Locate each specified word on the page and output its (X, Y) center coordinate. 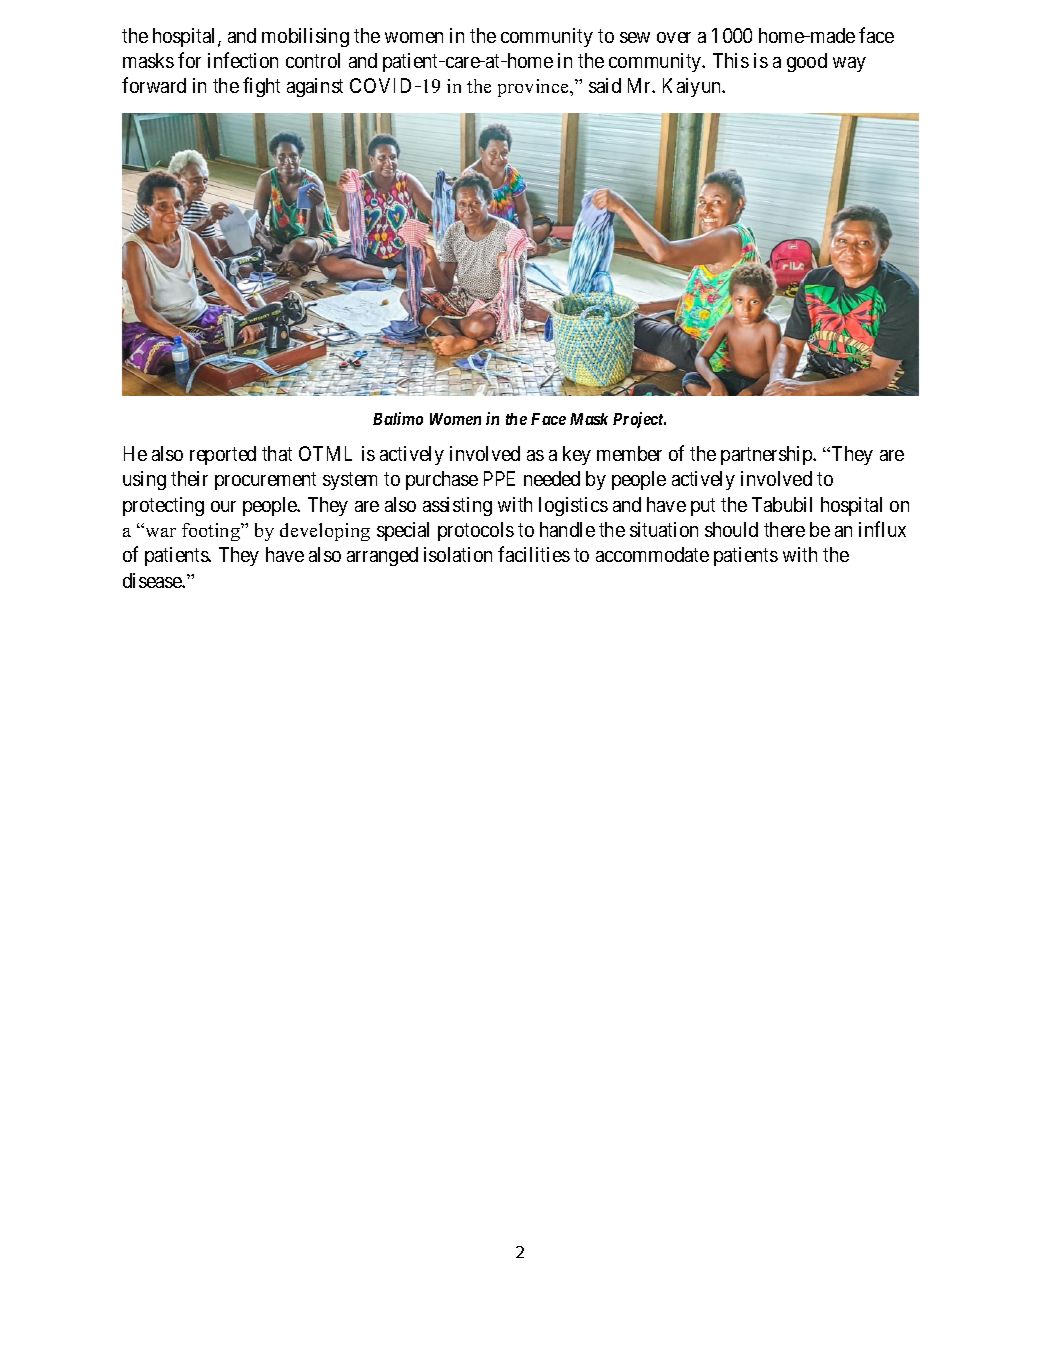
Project (639, 420)
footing (212, 532)
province (534, 88)
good (807, 62)
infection (243, 60)
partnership (767, 455)
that (277, 453)
